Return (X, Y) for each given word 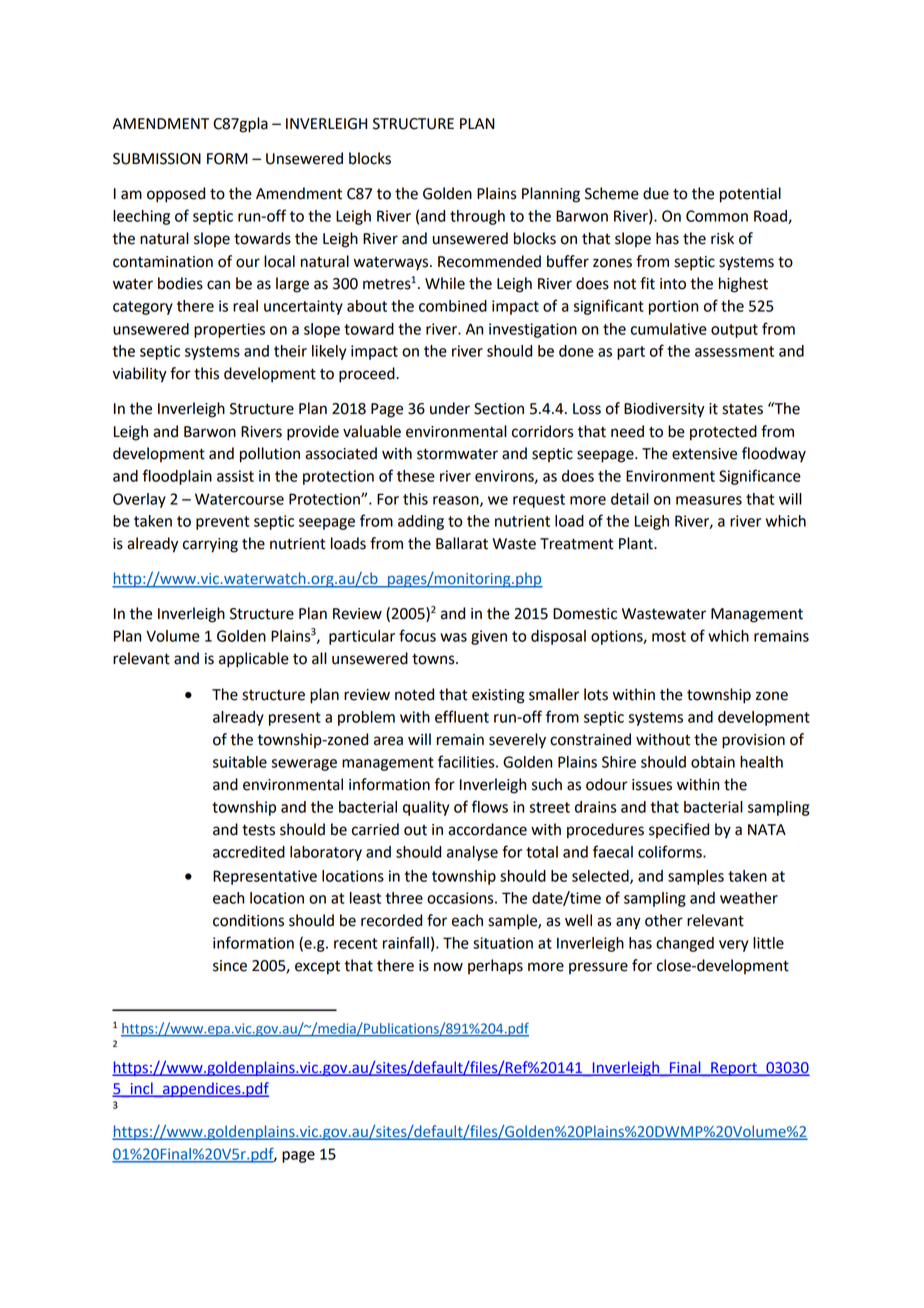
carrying (210, 545)
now (448, 967)
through (477, 217)
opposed (176, 195)
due (656, 193)
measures (709, 500)
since (230, 966)
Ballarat (462, 543)
